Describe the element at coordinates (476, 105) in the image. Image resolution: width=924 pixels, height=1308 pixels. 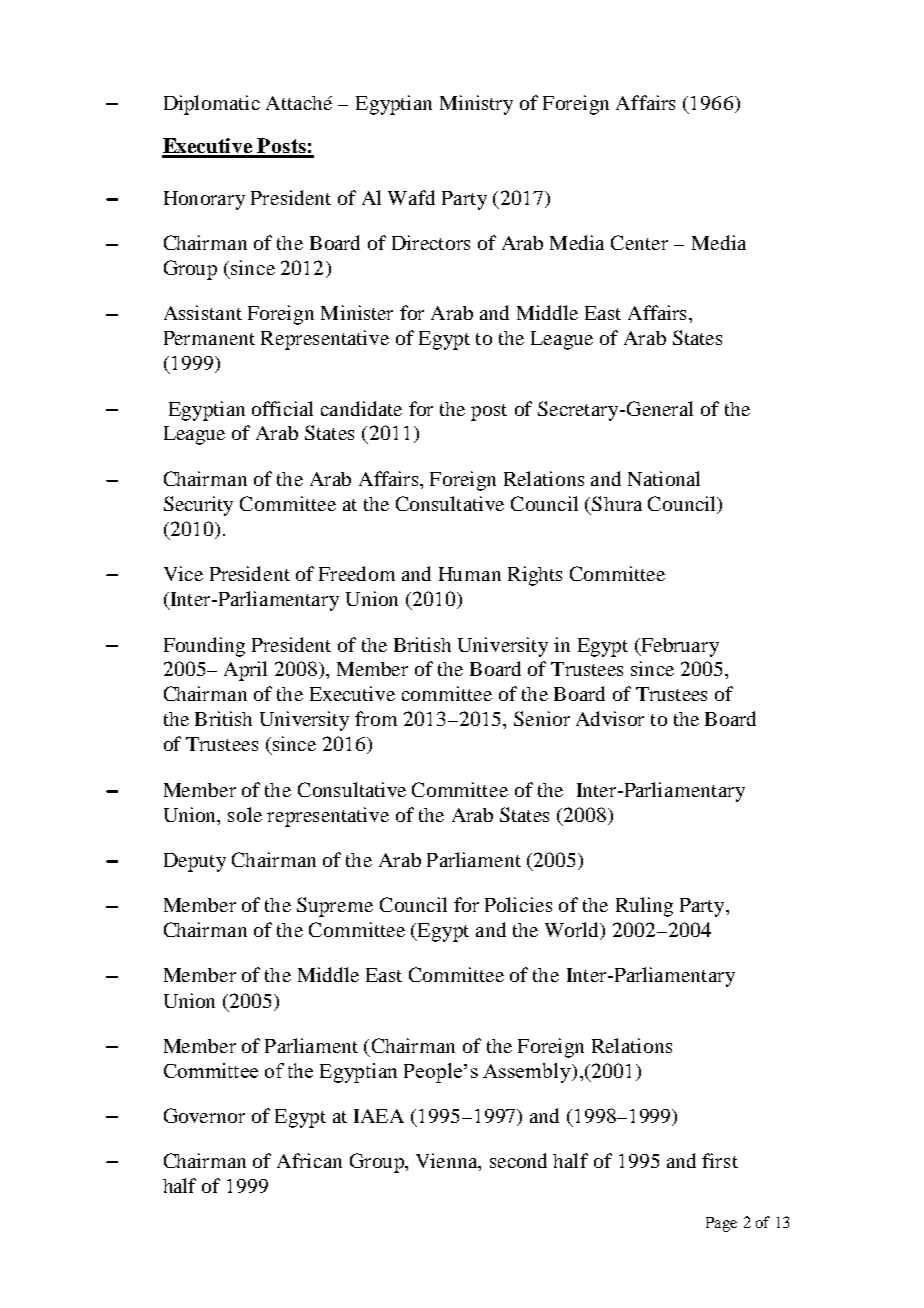
I see `Ministry` at that location.
